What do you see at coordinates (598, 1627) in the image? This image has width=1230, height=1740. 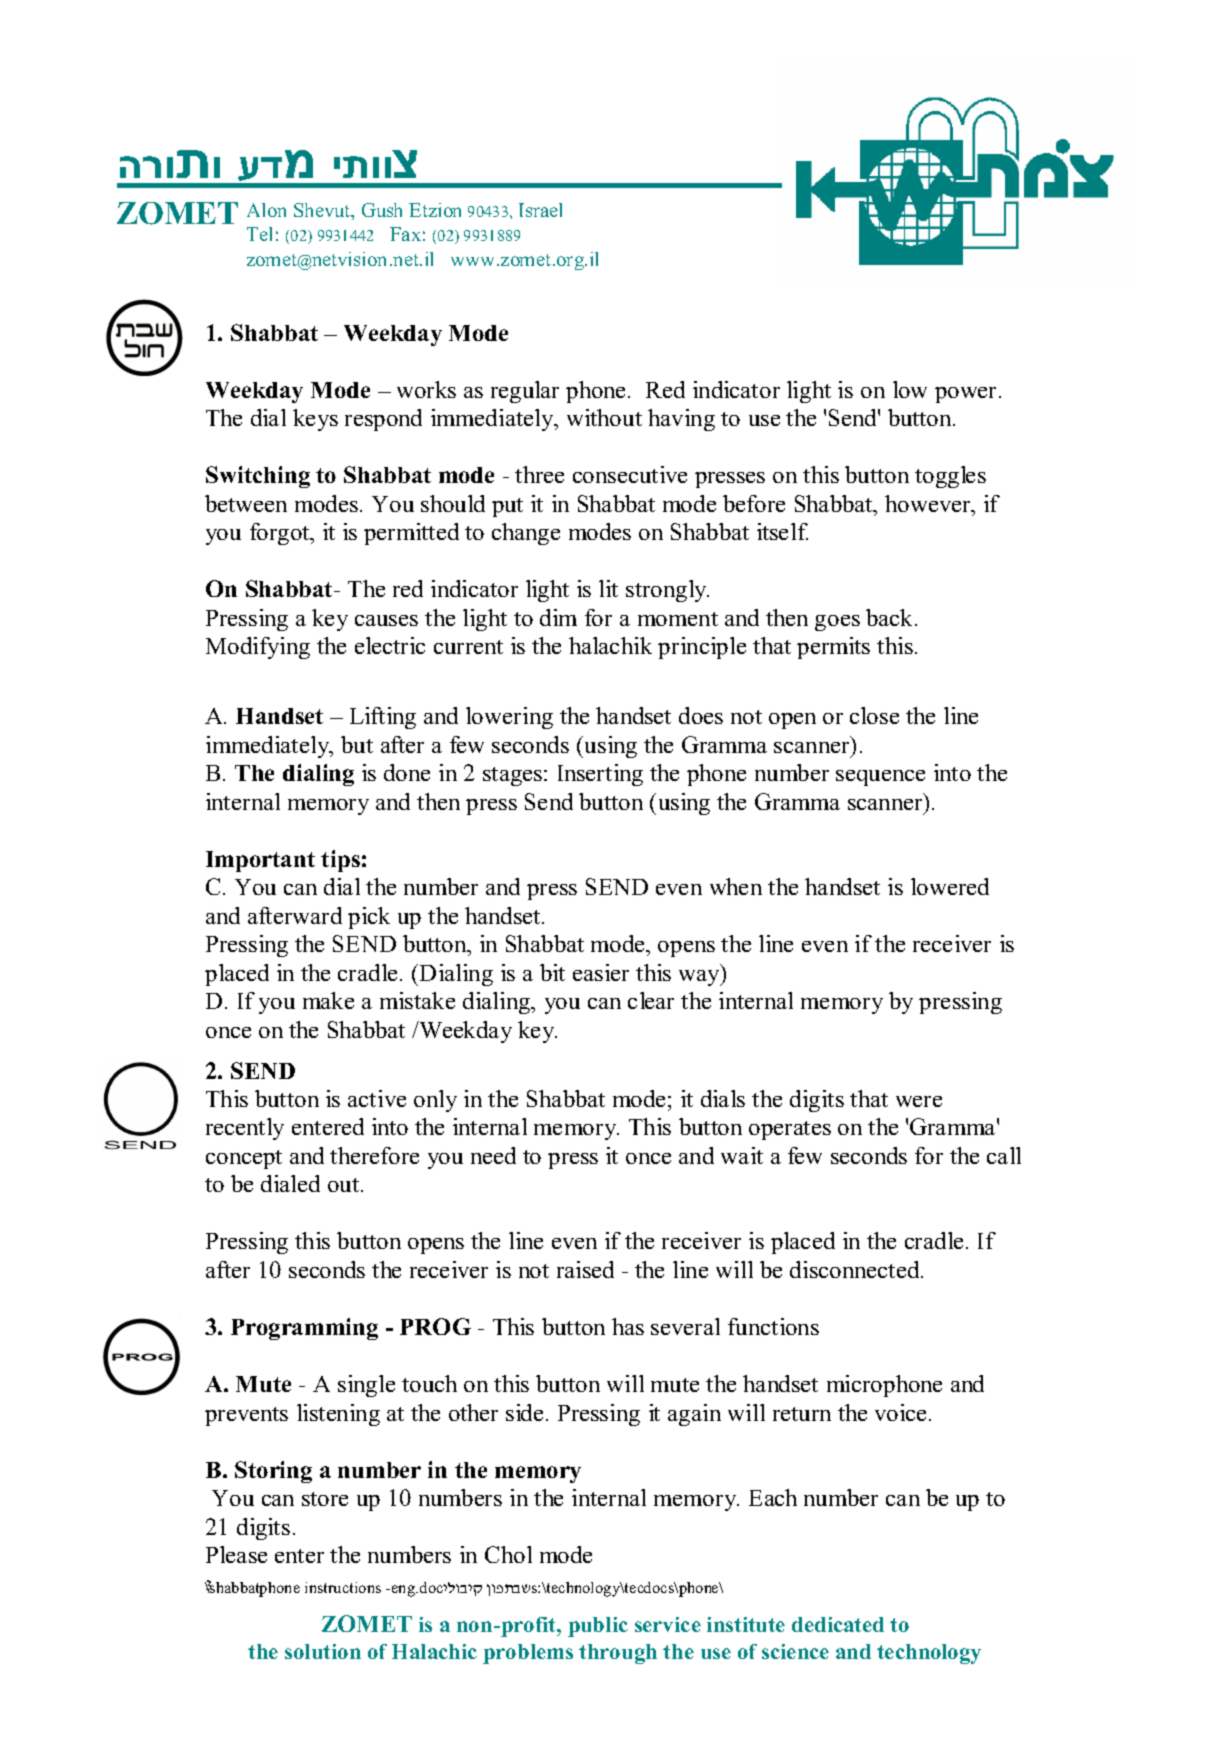 I see `public` at bounding box center [598, 1627].
